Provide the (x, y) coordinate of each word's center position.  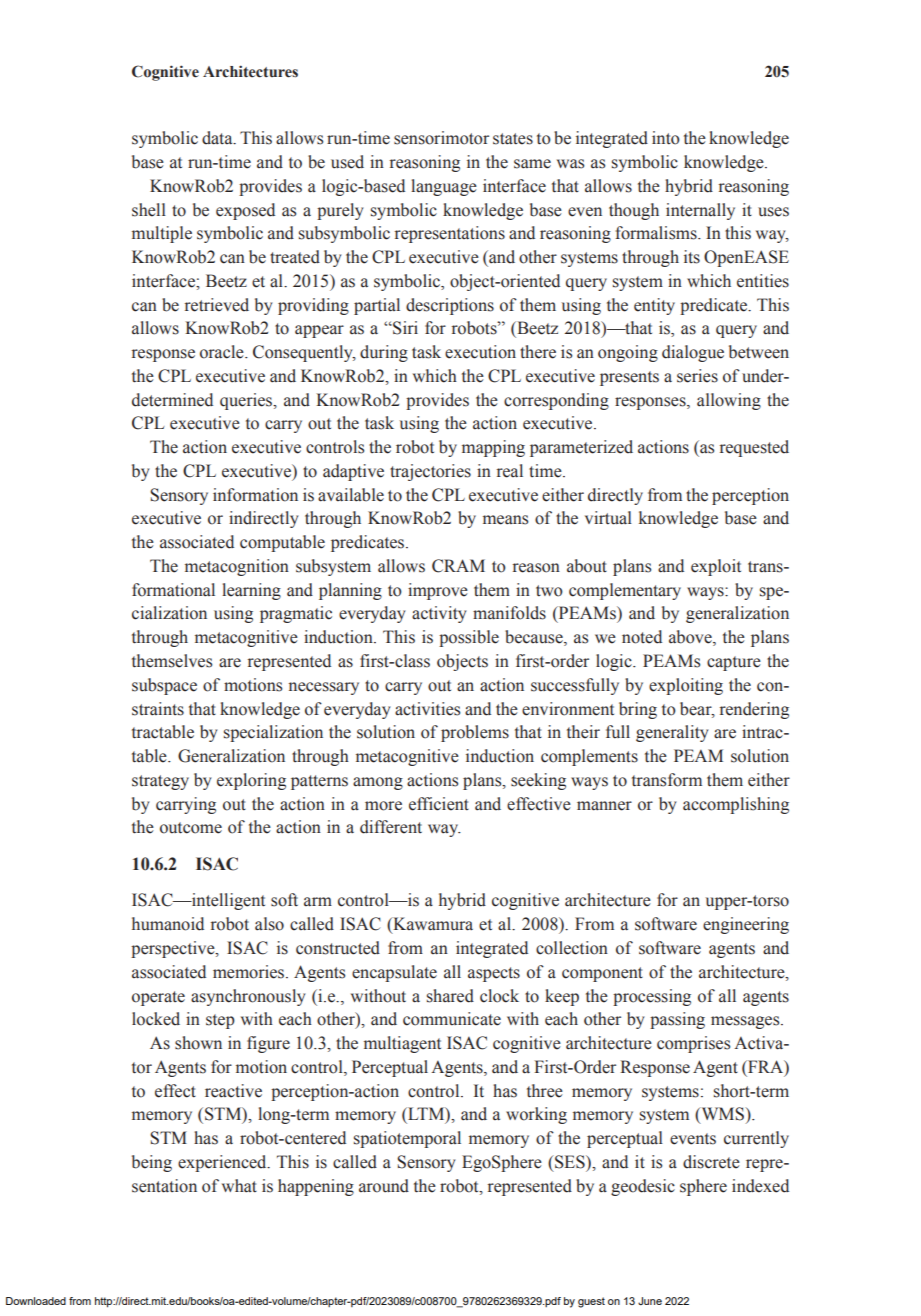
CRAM (458, 566)
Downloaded (36, 1301)
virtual (608, 518)
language (444, 187)
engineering (746, 925)
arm (318, 902)
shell (149, 210)
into (666, 138)
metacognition (237, 567)
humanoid (168, 924)
